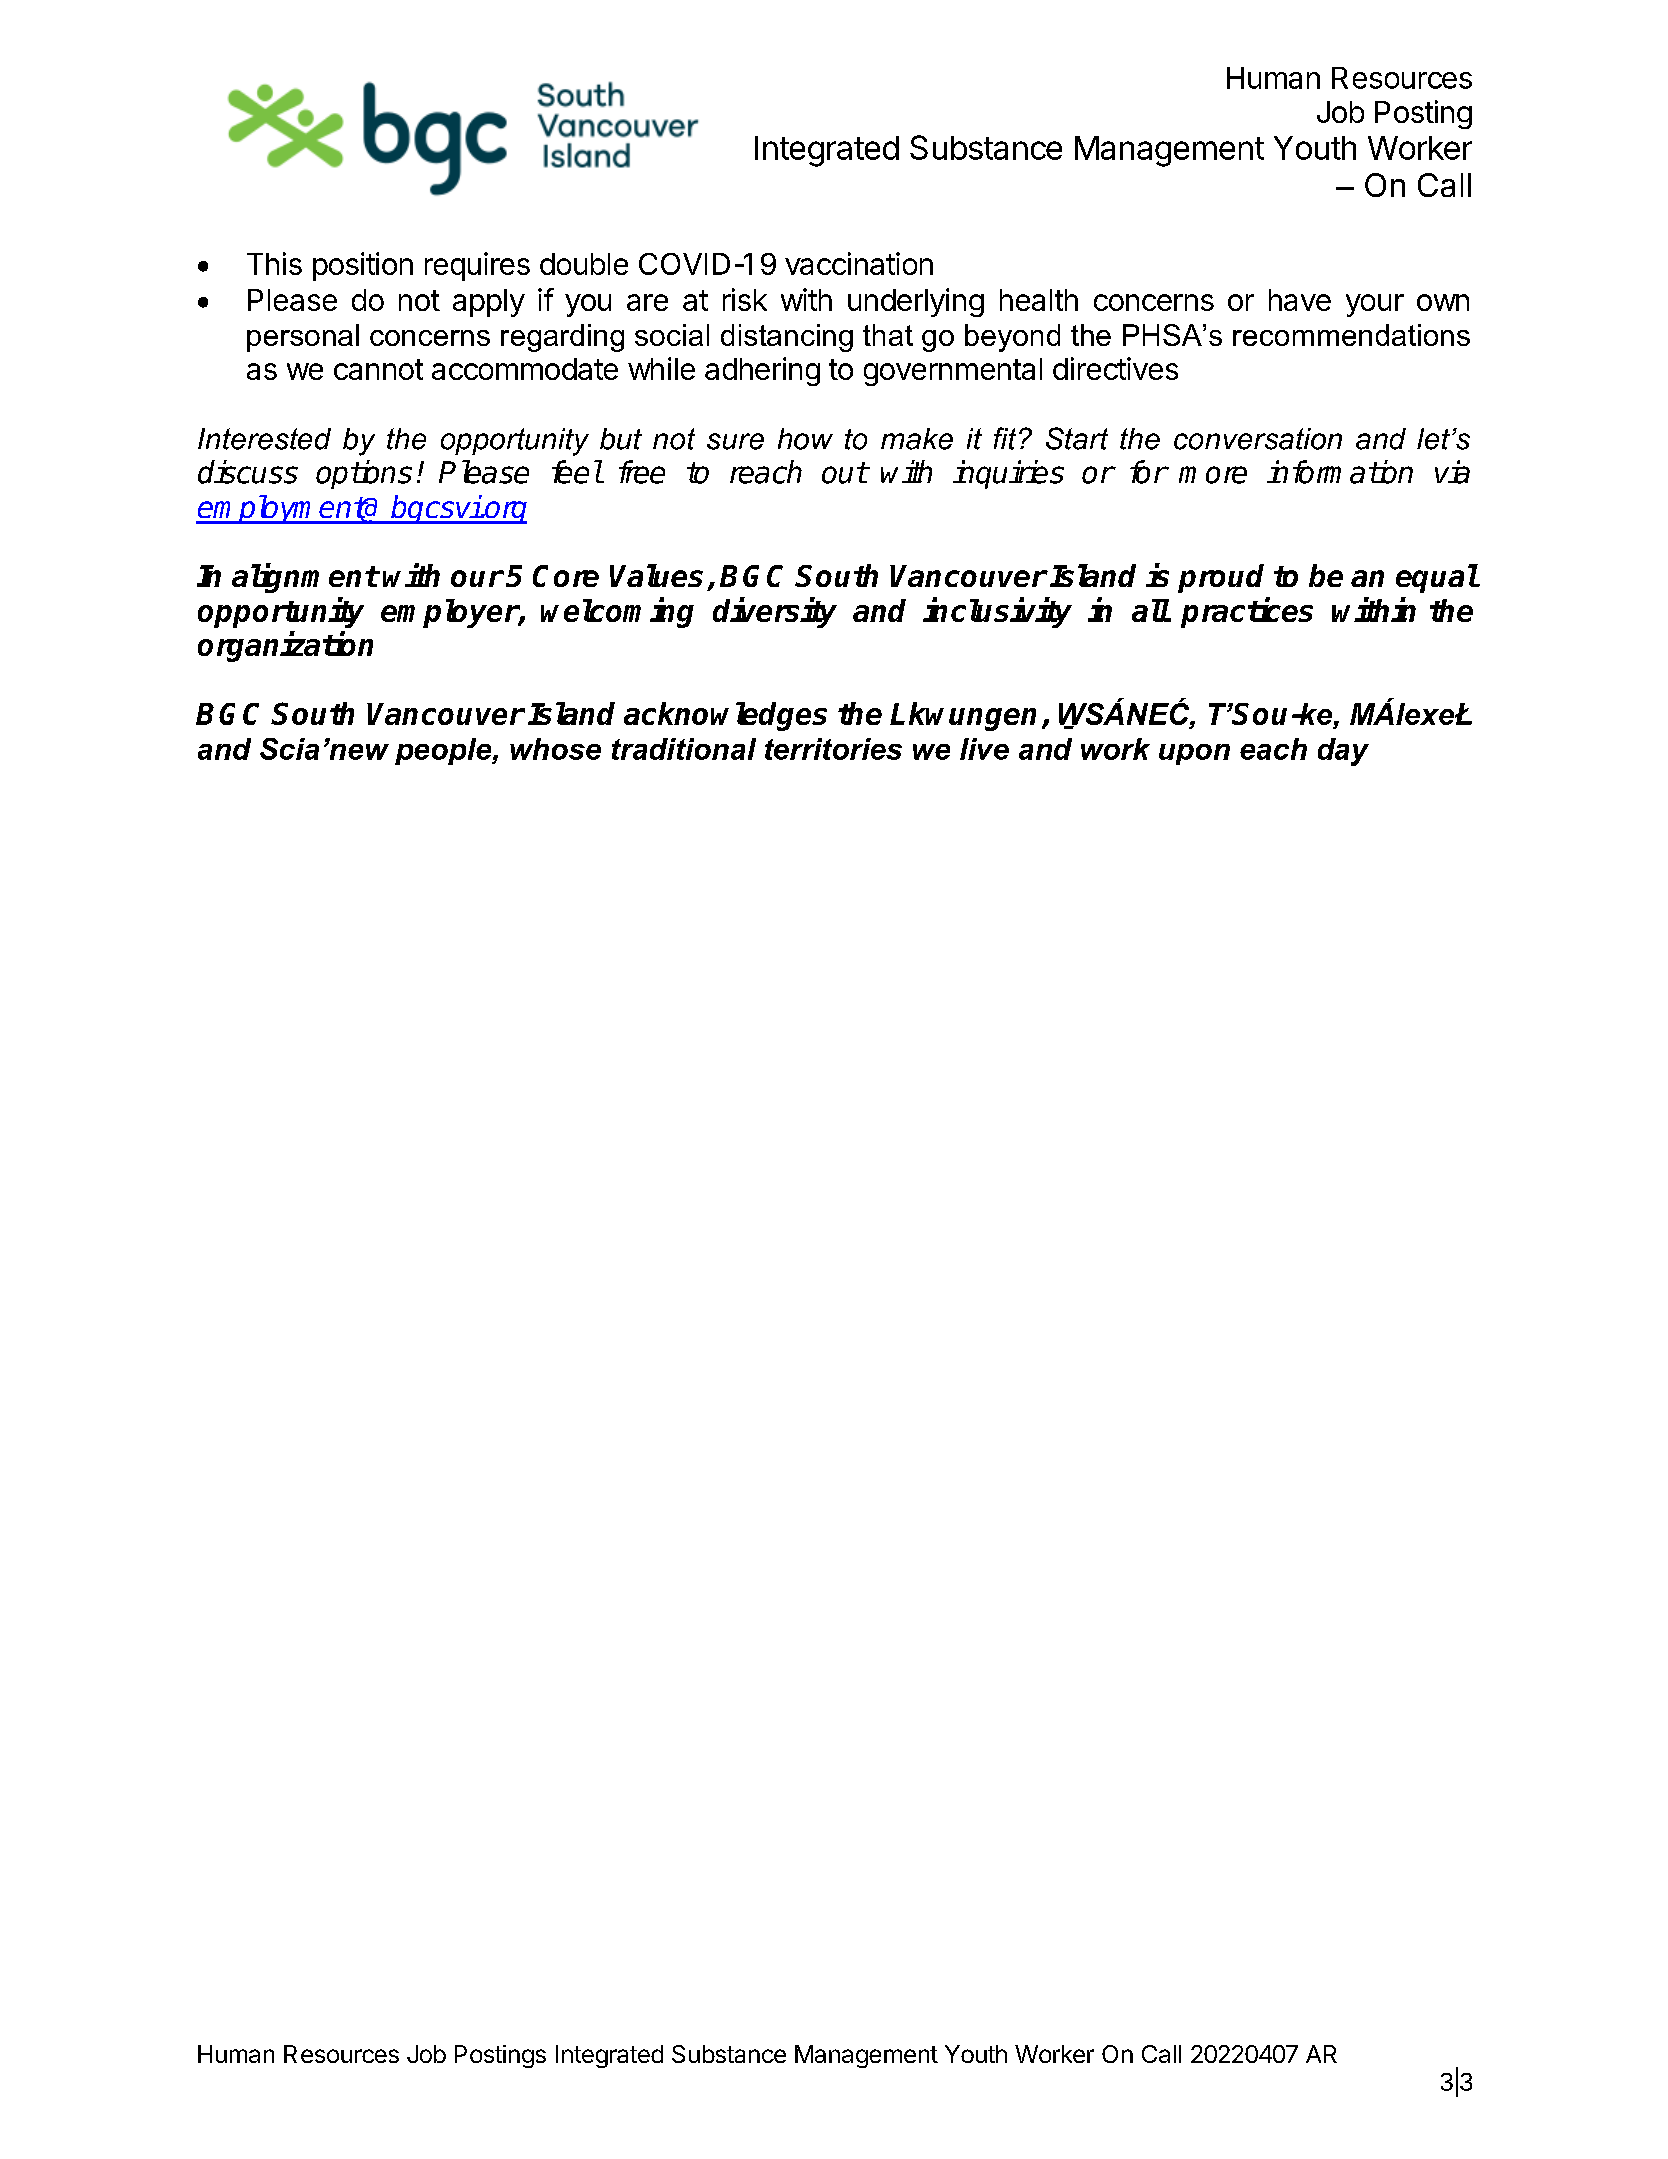  I want to click on how, so click(805, 439).
